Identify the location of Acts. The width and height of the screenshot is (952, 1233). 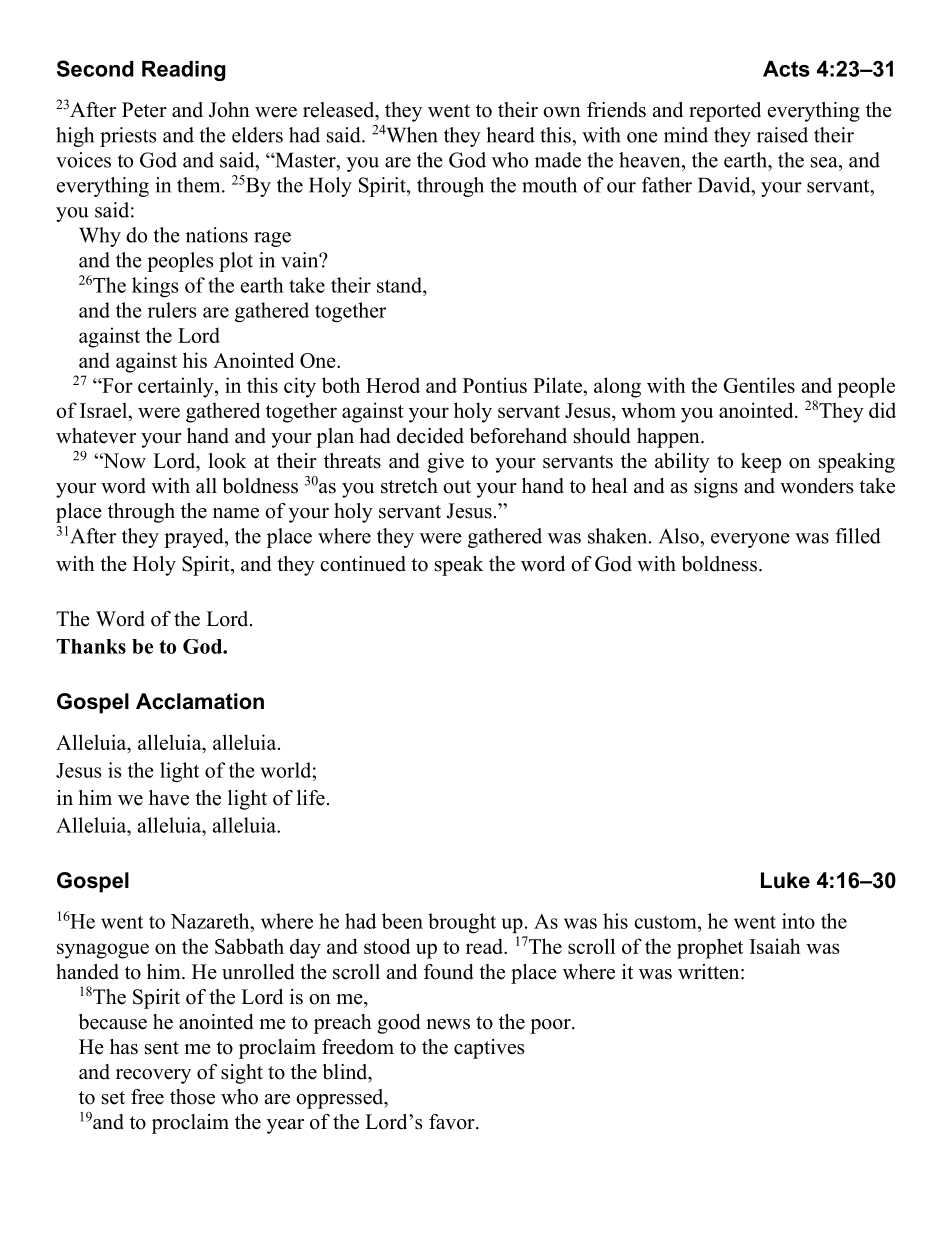
(786, 69).
